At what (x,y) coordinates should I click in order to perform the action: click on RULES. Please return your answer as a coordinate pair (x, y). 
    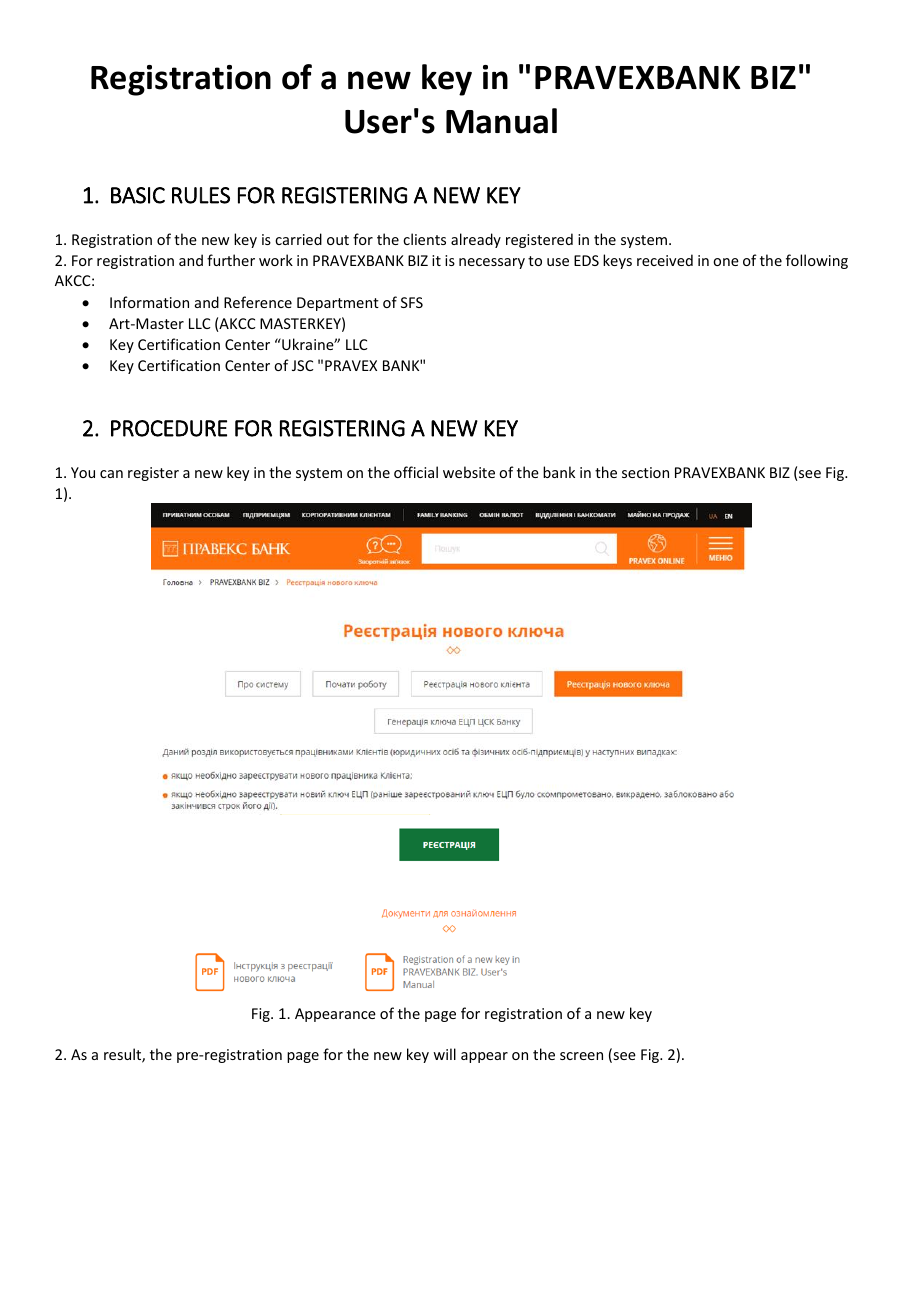
    Looking at the image, I should click on (201, 195).
